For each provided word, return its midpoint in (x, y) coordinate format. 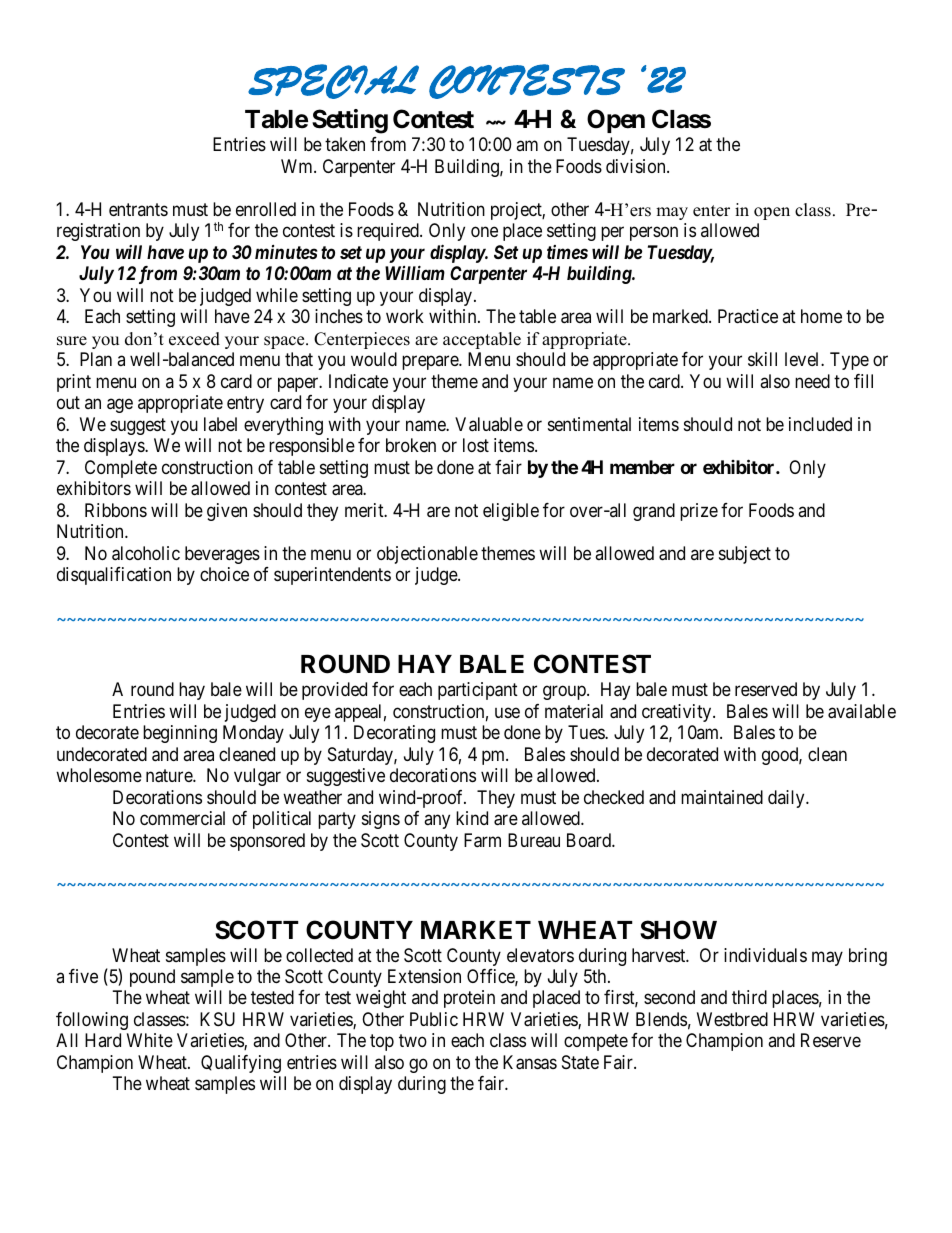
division (637, 166)
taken (345, 144)
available (862, 711)
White (150, 1040)
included (820, 424)
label (220, 424)
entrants (138, 209)
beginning (180, 734)
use (507, 712)
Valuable (489, 424)
